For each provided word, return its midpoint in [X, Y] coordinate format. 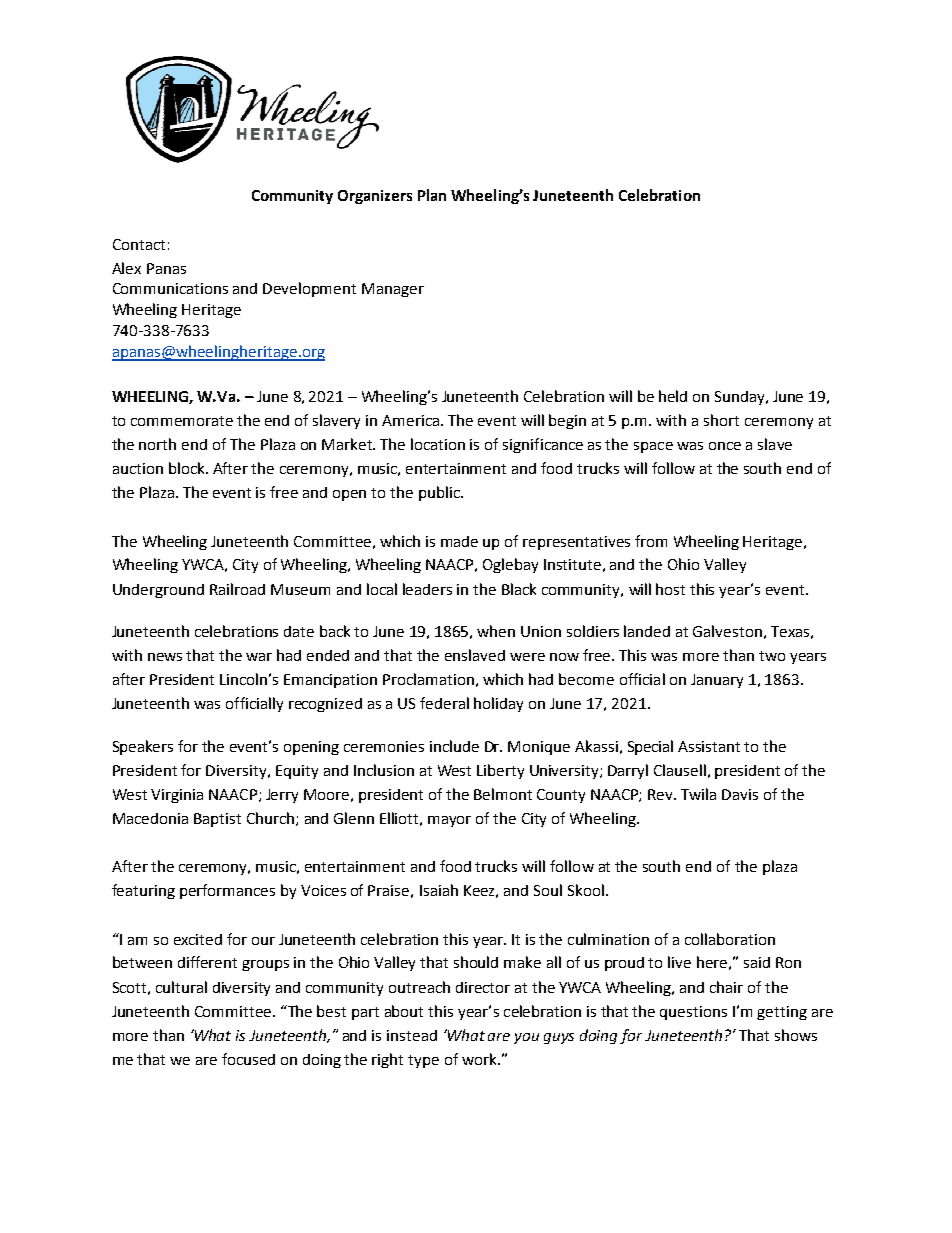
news [165, 657]
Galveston [727, 631]
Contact [139, 244]
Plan [432, 195]
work [480, 1059]
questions [693, 1013]
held [673, 396]
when [496, 631]
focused [248, 1059]
